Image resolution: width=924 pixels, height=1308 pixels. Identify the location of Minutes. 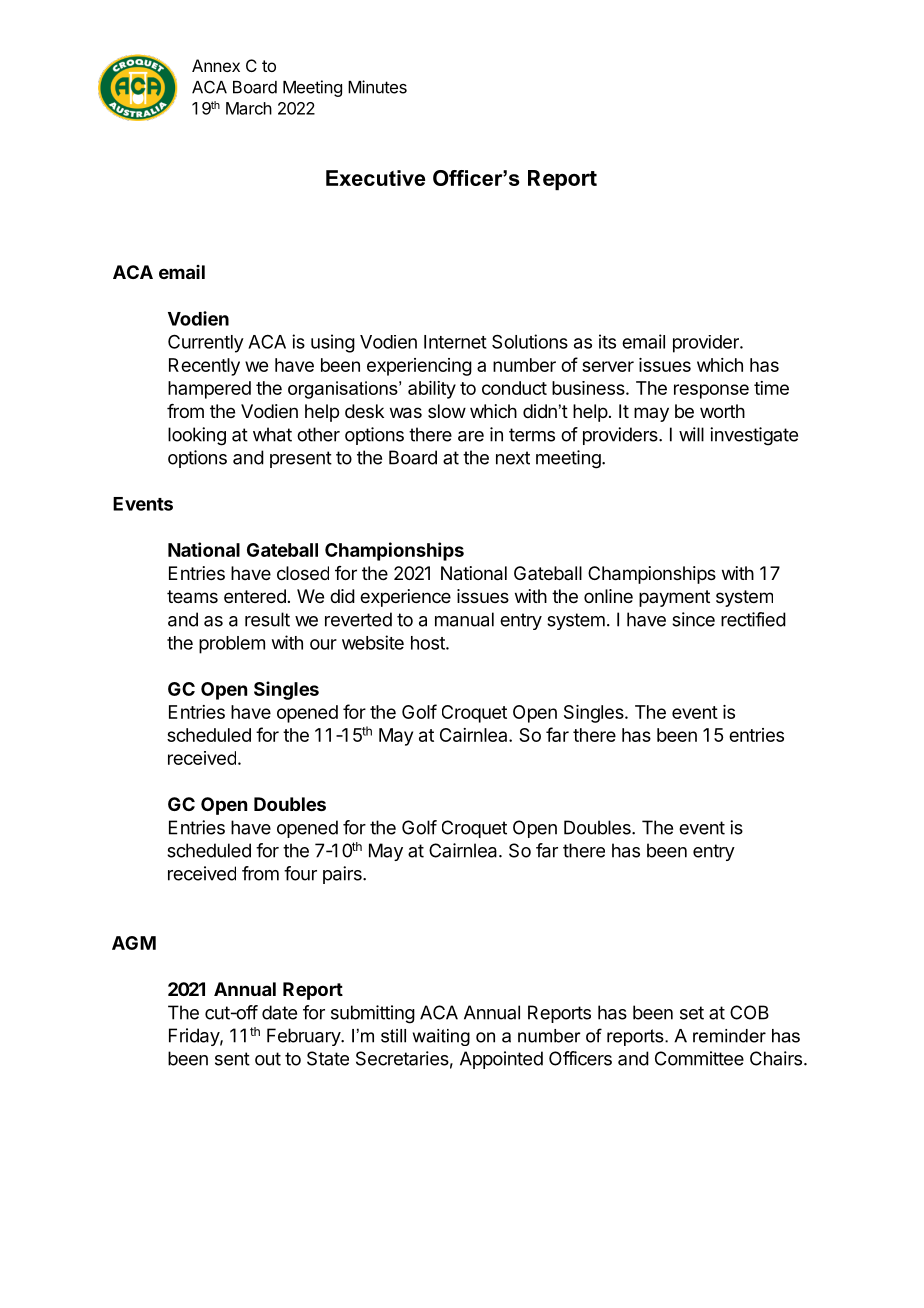
(377, 87).
